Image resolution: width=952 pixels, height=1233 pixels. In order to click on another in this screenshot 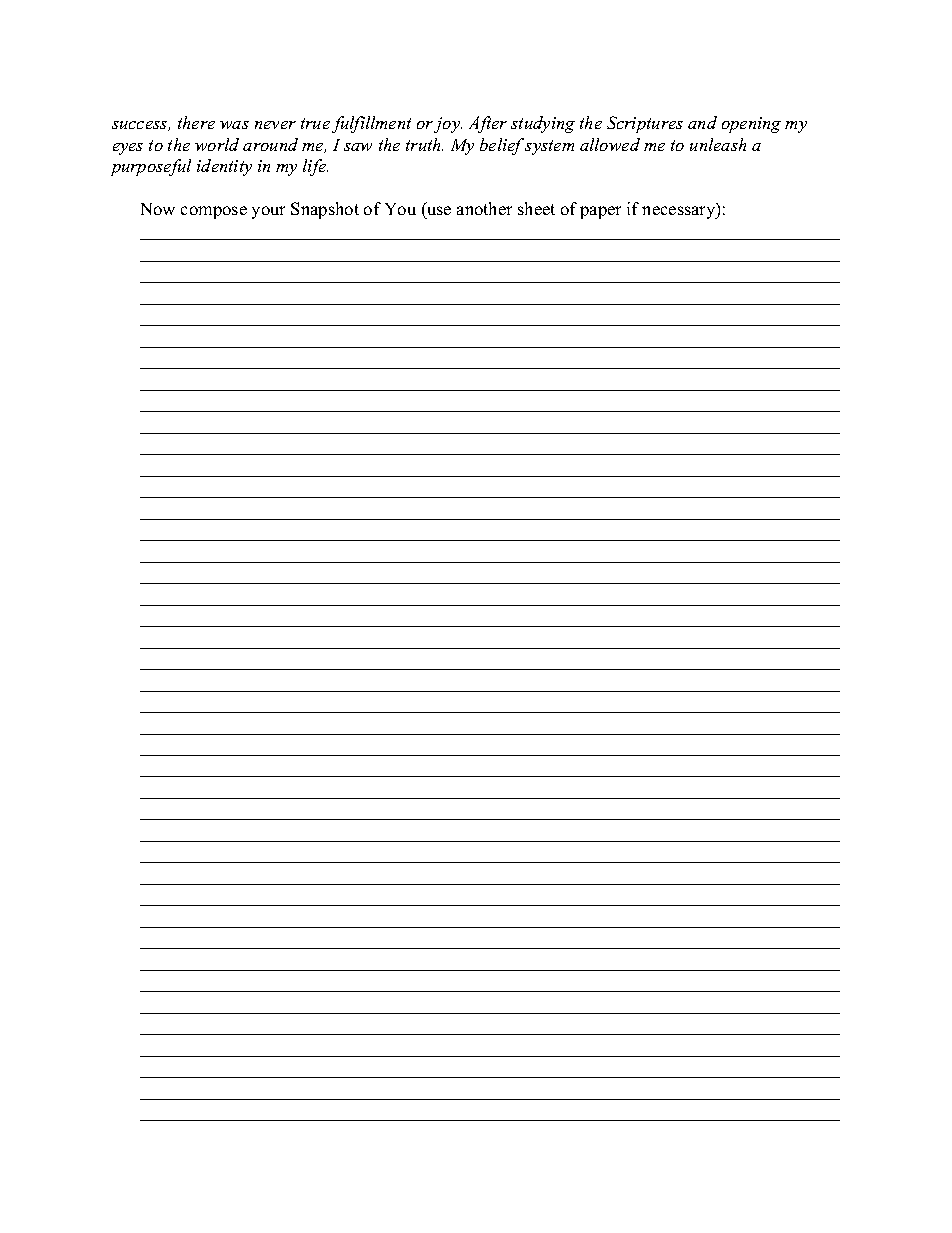, I will do `click(484, 208)`.
